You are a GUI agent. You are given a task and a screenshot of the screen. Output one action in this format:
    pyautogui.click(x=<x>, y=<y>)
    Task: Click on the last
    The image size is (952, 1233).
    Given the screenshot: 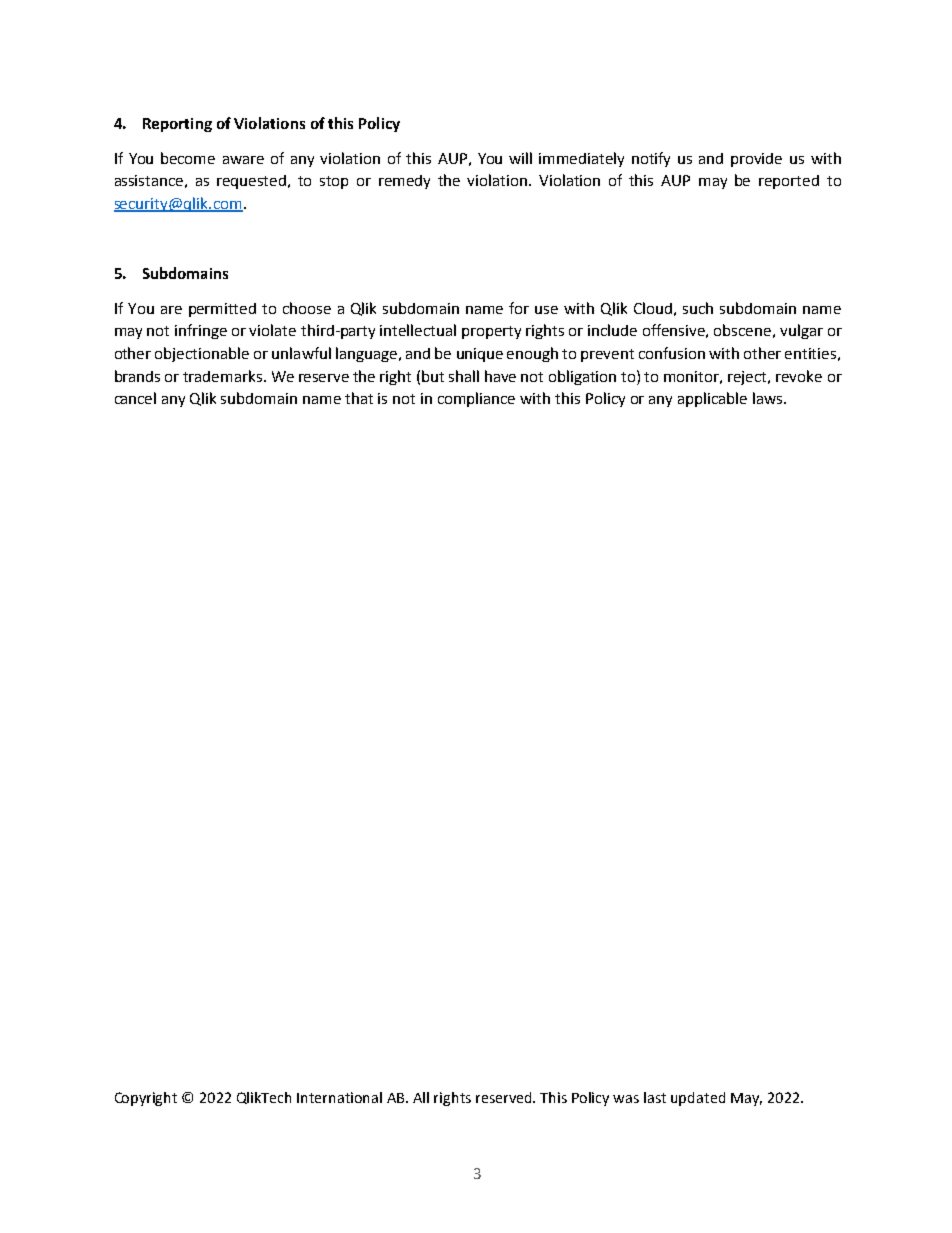 What is the action you would take?
    pyautogui.click(x=655, y=1097)
